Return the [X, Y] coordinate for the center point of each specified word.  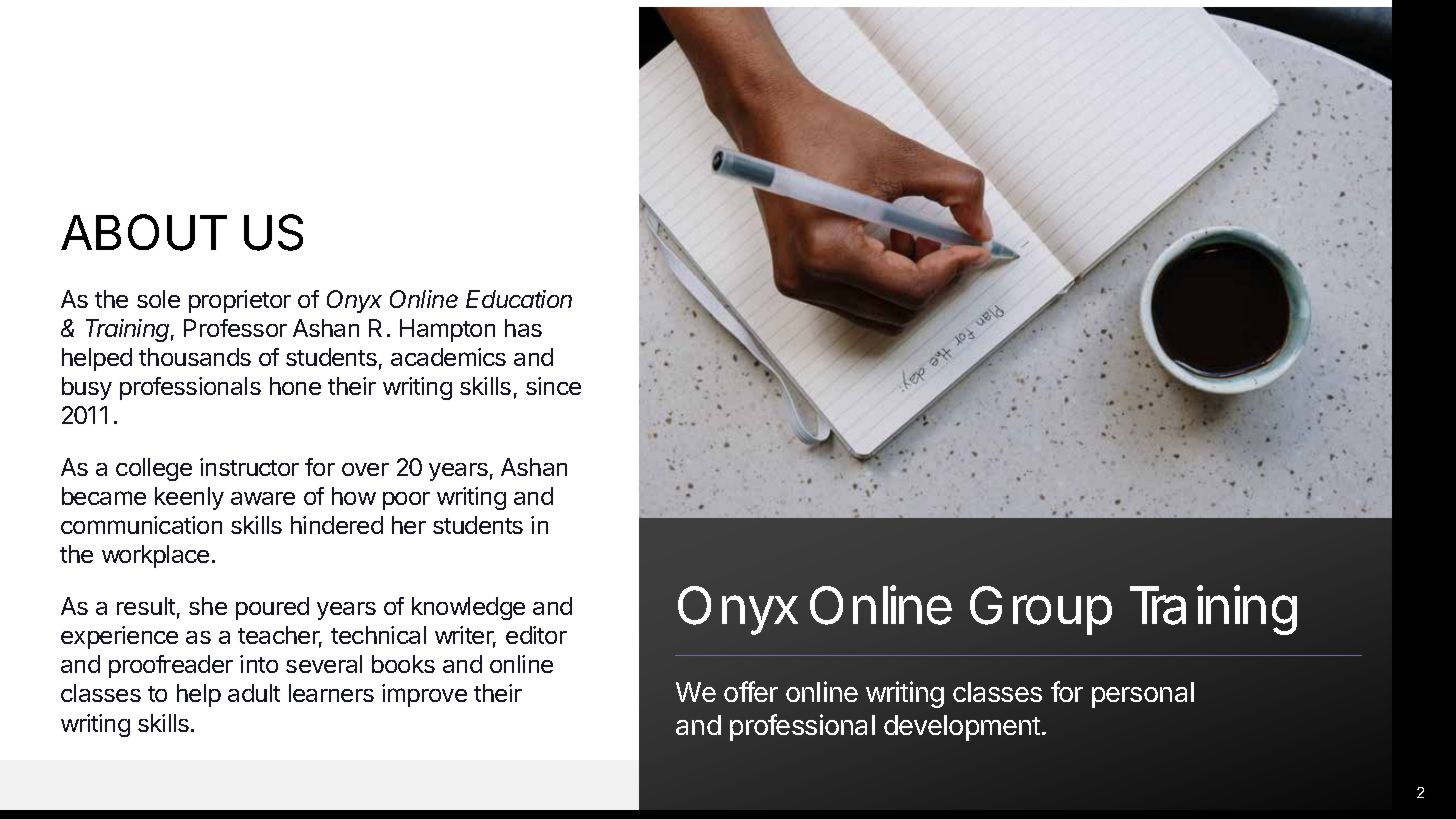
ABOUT [144, 232]
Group [1041, 610]
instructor [249, 467]
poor [406, 501]
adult [254, 693]
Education [519, 299]
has [523, 328]
